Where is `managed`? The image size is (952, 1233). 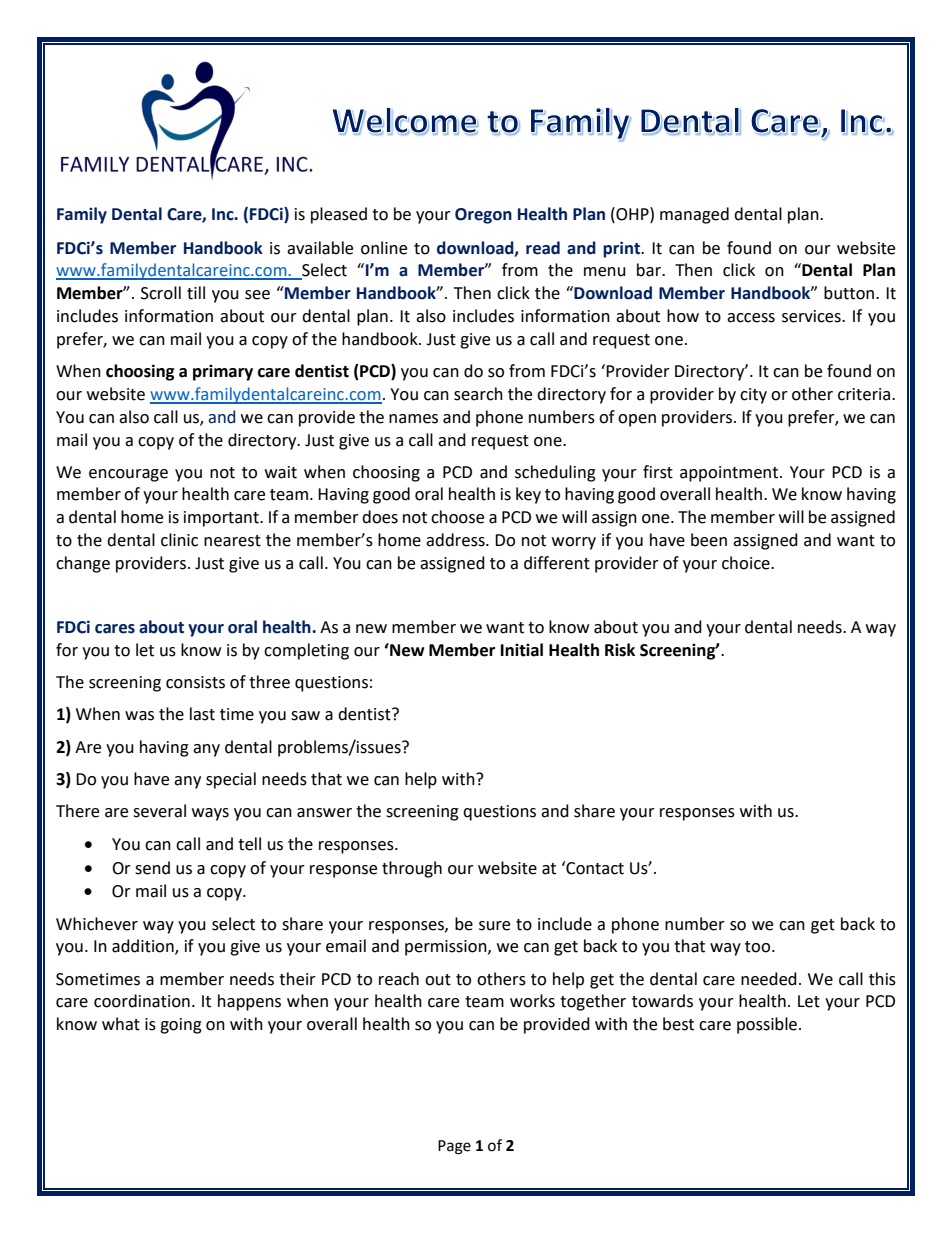 managed is located at coordinates (694, 215).
